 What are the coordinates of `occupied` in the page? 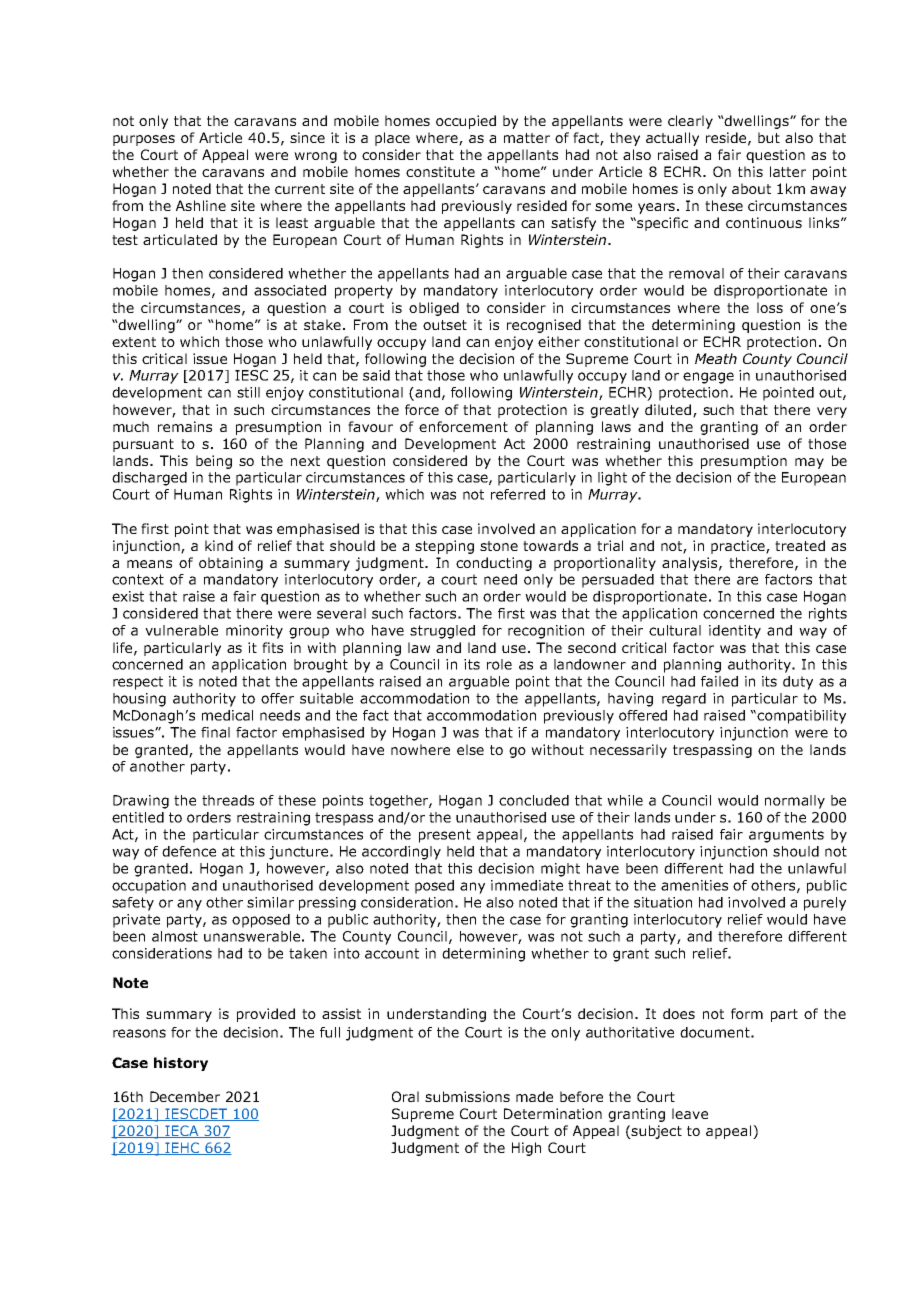 It's located at (466, 122).
